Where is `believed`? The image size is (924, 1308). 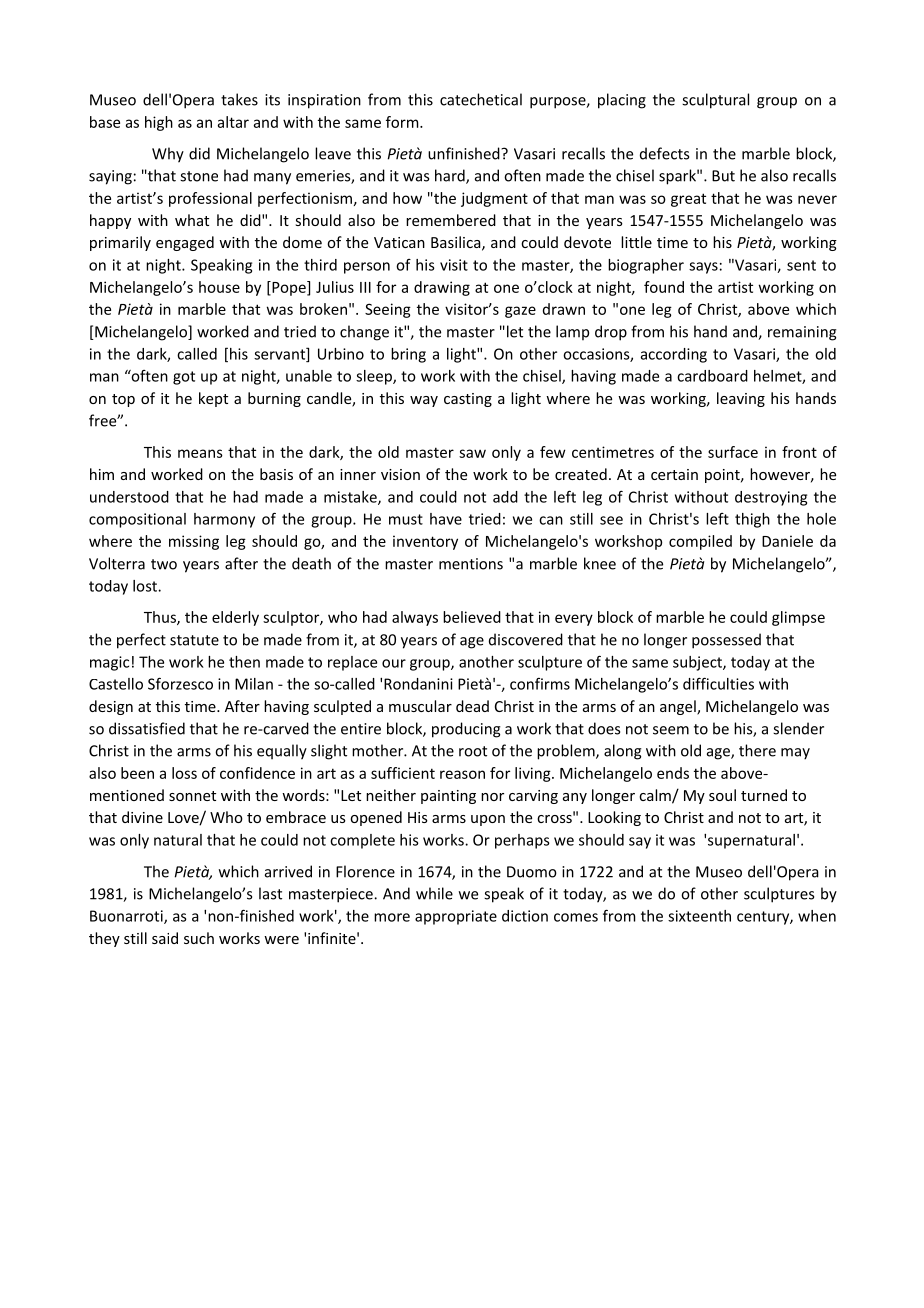 believed is located at coordinates (472, 617).
